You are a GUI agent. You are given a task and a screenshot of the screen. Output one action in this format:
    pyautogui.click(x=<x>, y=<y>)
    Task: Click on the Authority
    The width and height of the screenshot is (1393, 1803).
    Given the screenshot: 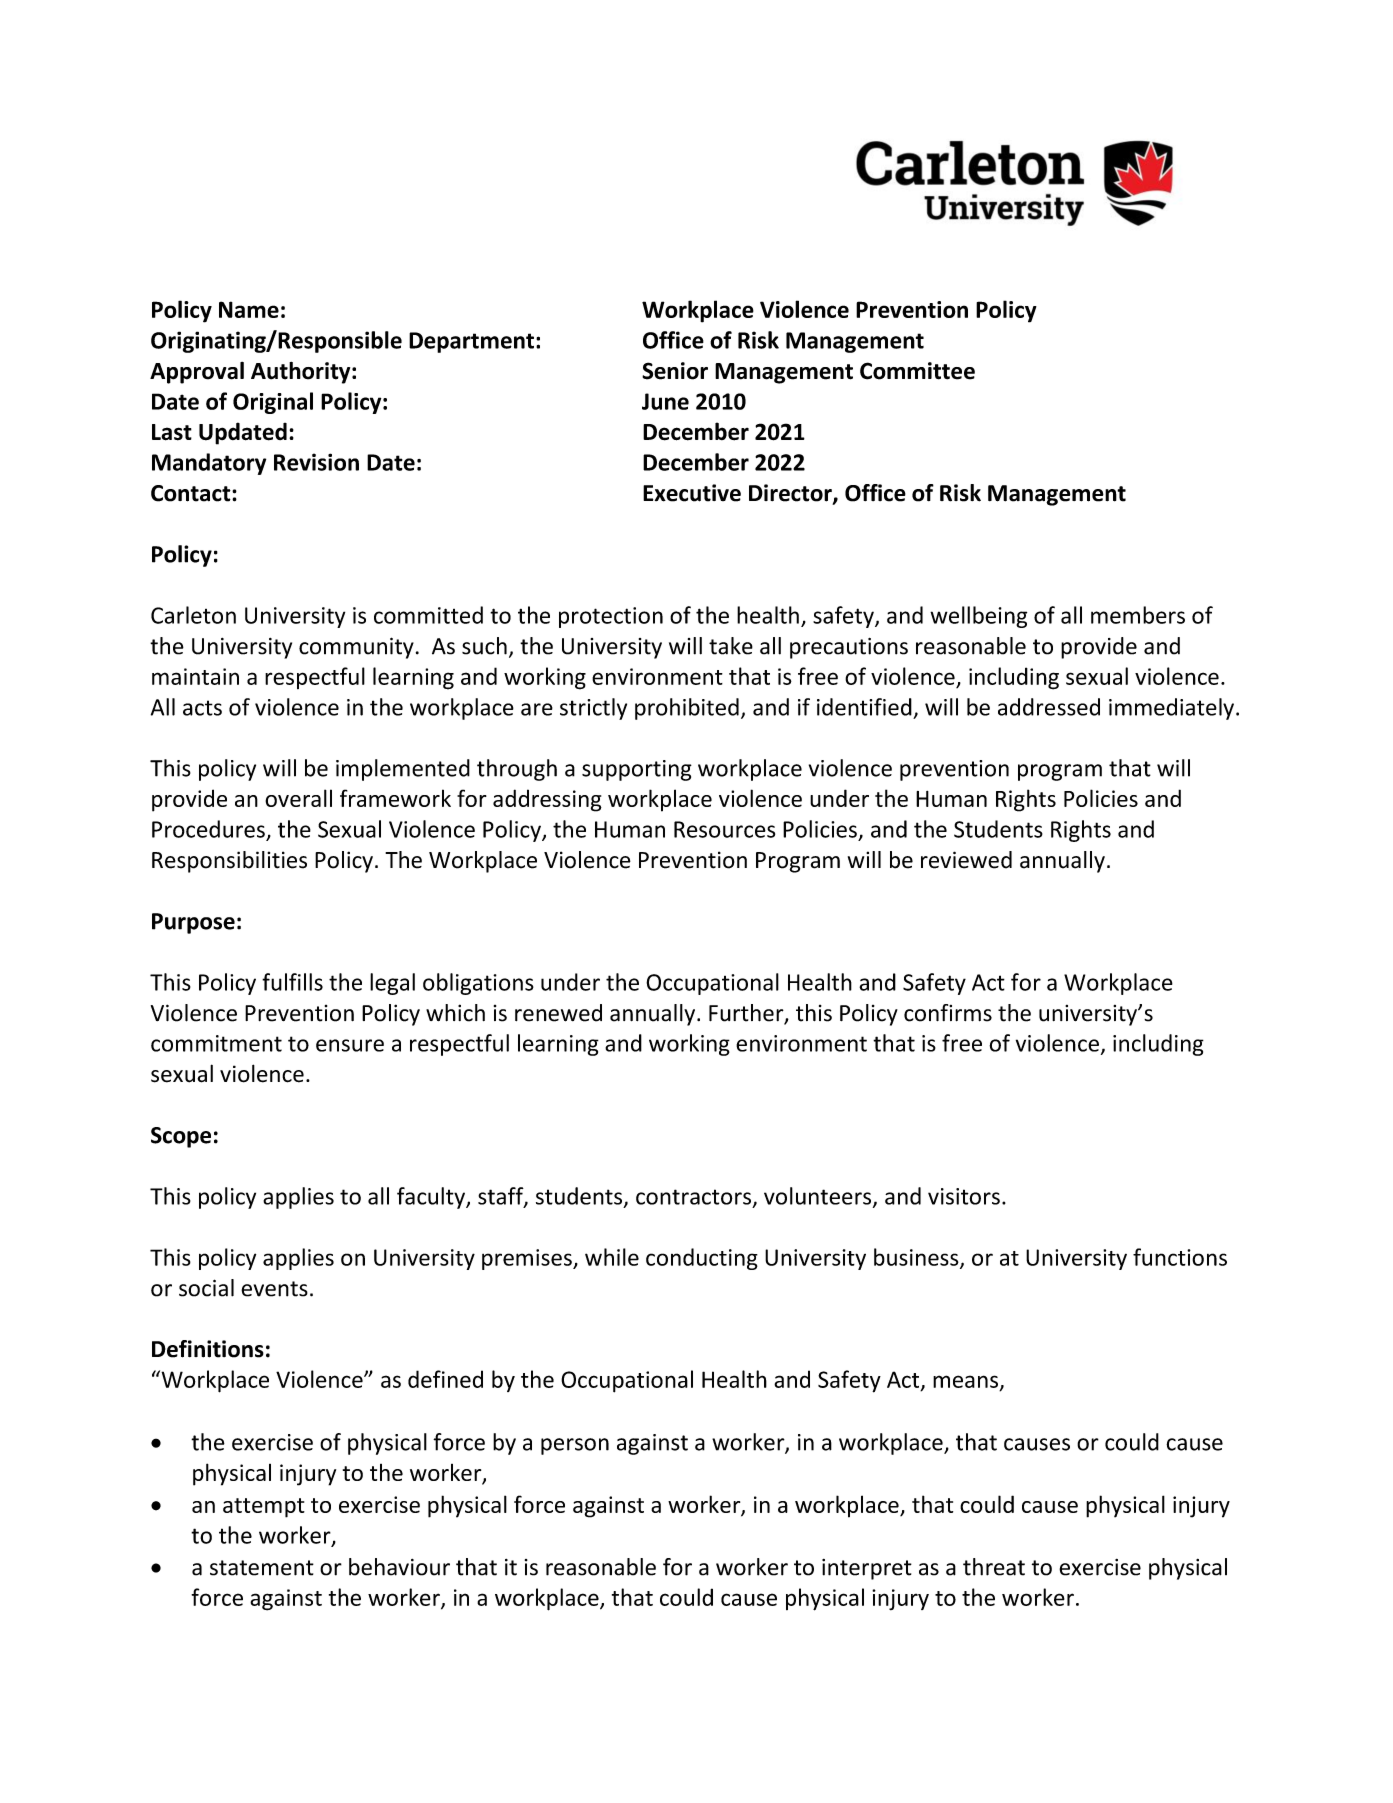 What is the action you would take?
    pyautogui.click(x=302, y=373)
